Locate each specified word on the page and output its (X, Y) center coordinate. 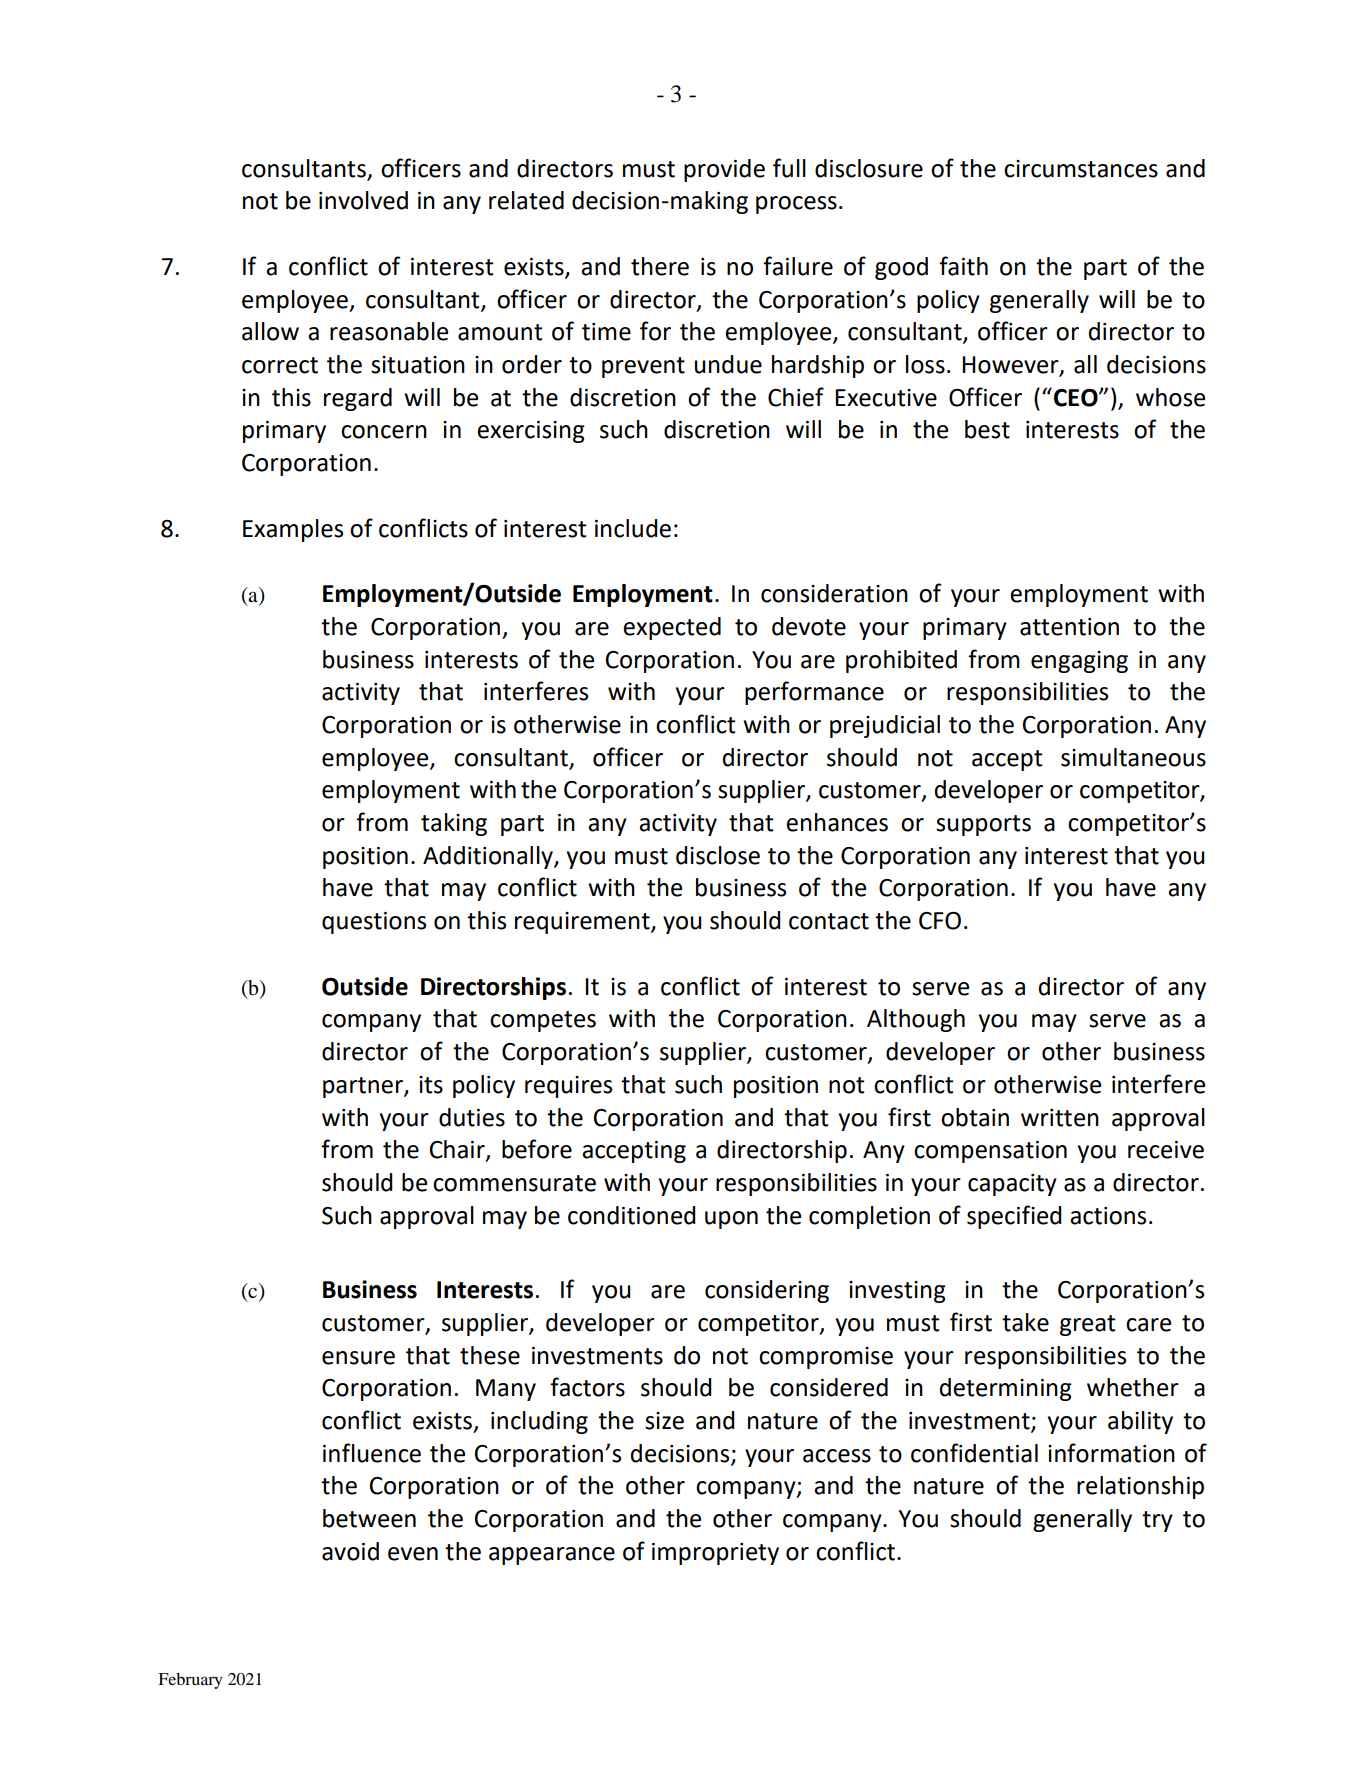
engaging (1079, 662)
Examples (293, 530)
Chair (458, 1150)
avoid (350, 1551)
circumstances (1081, 169)
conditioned (632, 1215)
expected (672, 628)
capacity (1012, 1185)
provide (724, 170)
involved (363, 200)
